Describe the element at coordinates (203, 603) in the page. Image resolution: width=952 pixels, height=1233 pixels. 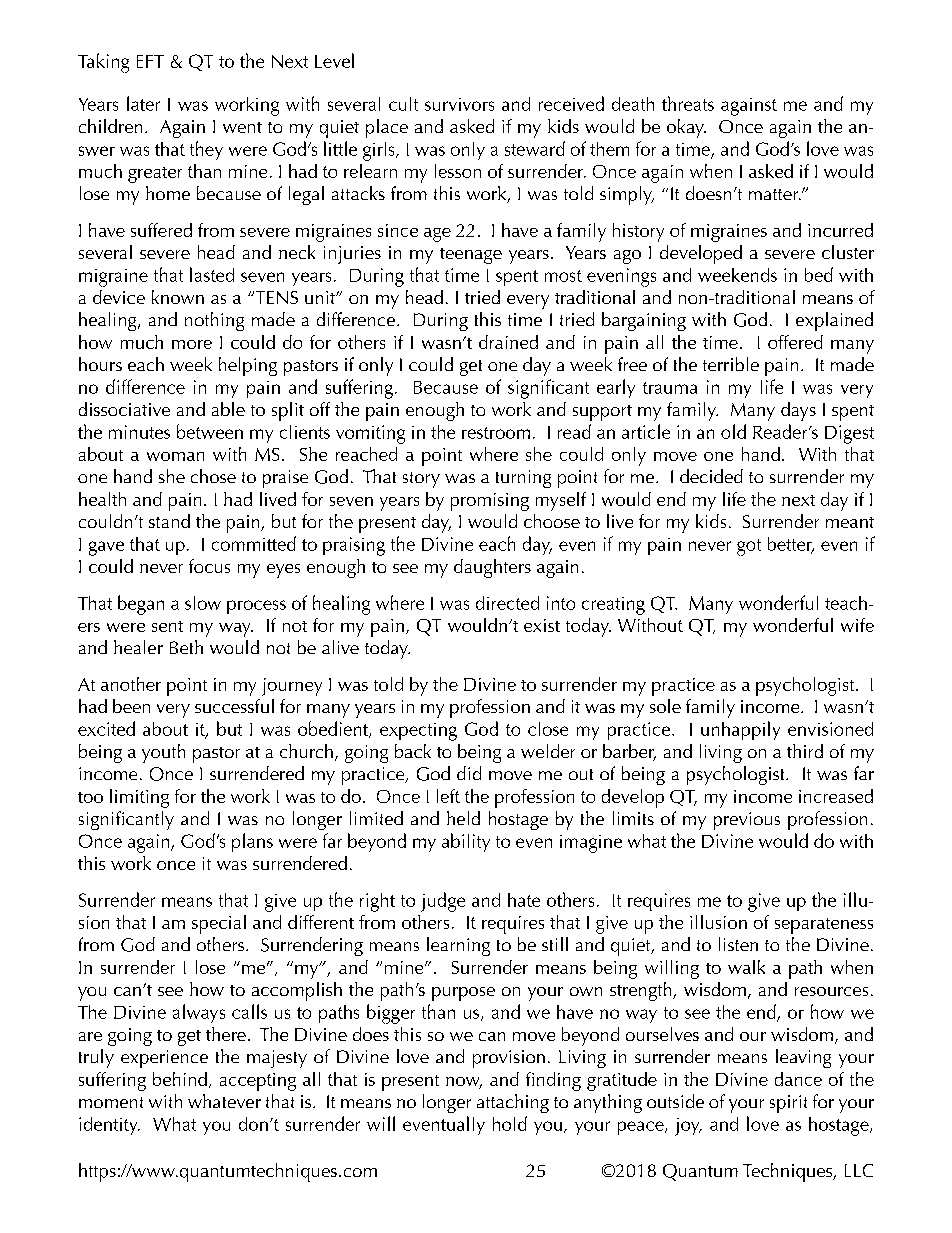
I see `slow` at that location.
